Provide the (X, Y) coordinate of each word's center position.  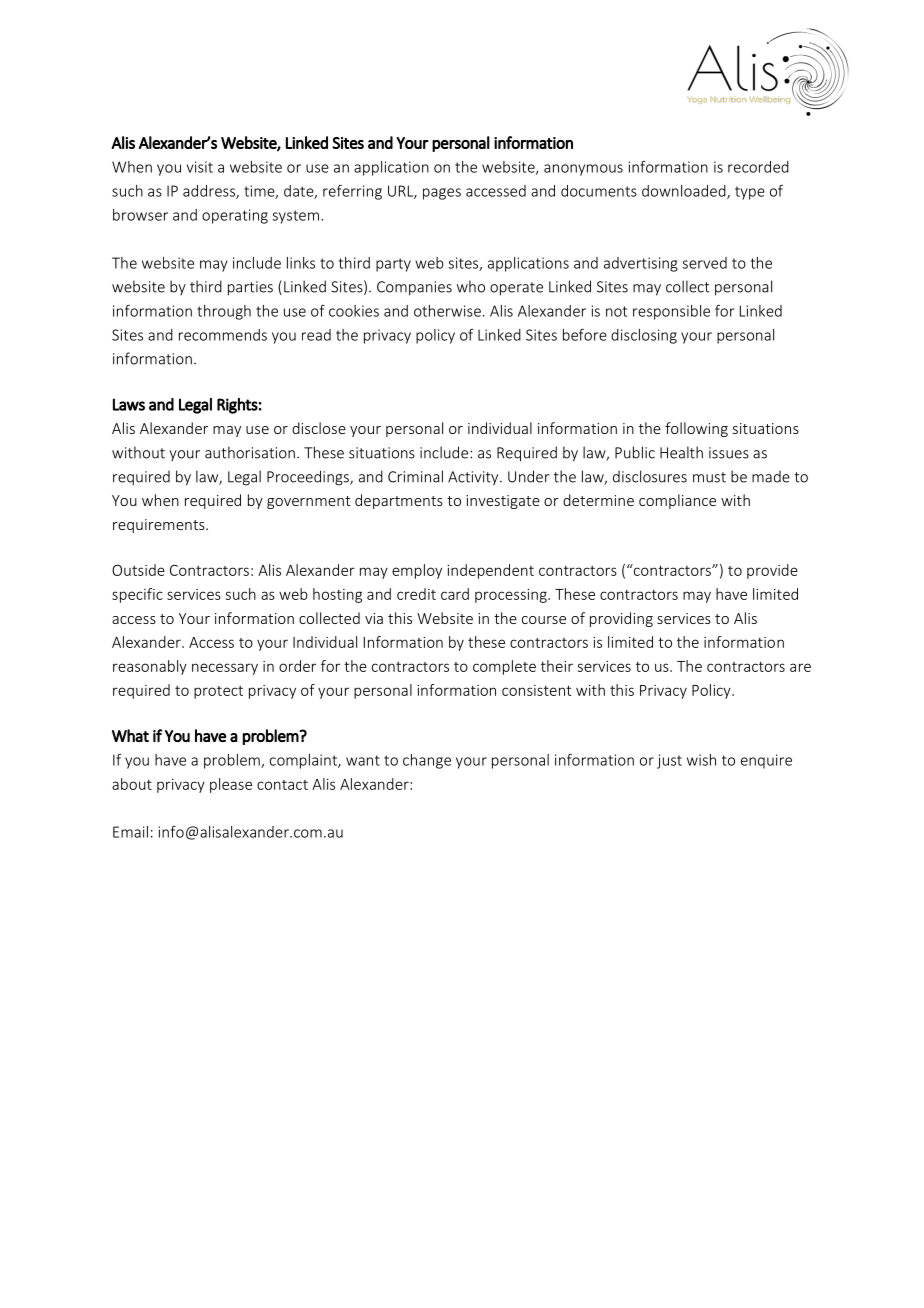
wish (701, 760)
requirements (160, 526)
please (231, 785)
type (750, 193)
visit (200, 167)
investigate (503, 502)
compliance (677, 501)
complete (504, 667)
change (427, 761)
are (800, 667)
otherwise (447, 311)
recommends (223, 335)
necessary (225, 669)
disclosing (644, 336)
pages (442, 194)
